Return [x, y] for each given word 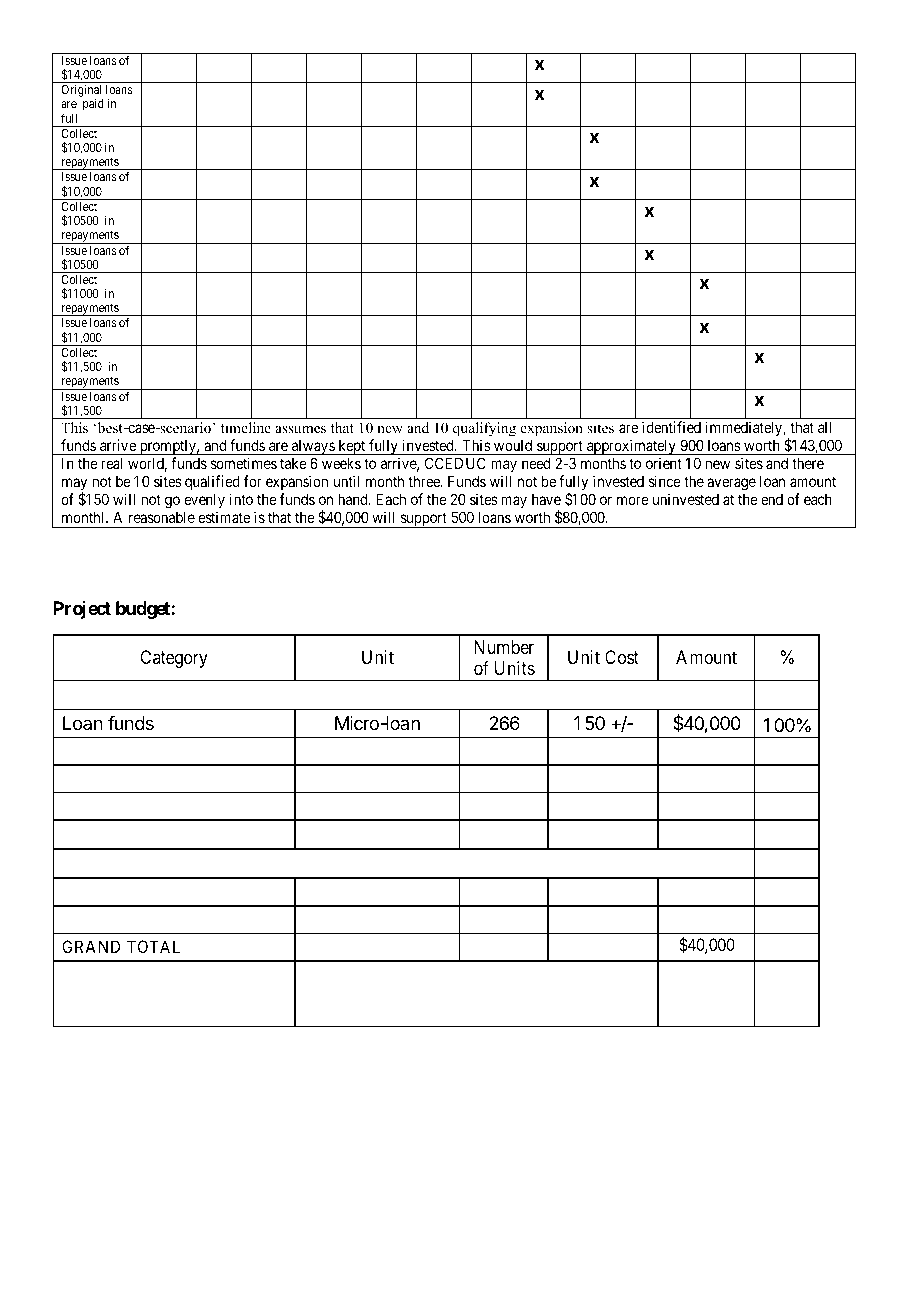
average [731, 484]
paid [93, 104]
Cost [622, 657]
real [112, 463]
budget [144, 610]
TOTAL [153, 946]
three [425, 481]
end [772, 499]
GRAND [91, 946]
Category [174, 659]
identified [671, 427]
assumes [300, 429]
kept [352, 447]
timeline [246, 427]
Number [504, 647]
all [824, 427]
